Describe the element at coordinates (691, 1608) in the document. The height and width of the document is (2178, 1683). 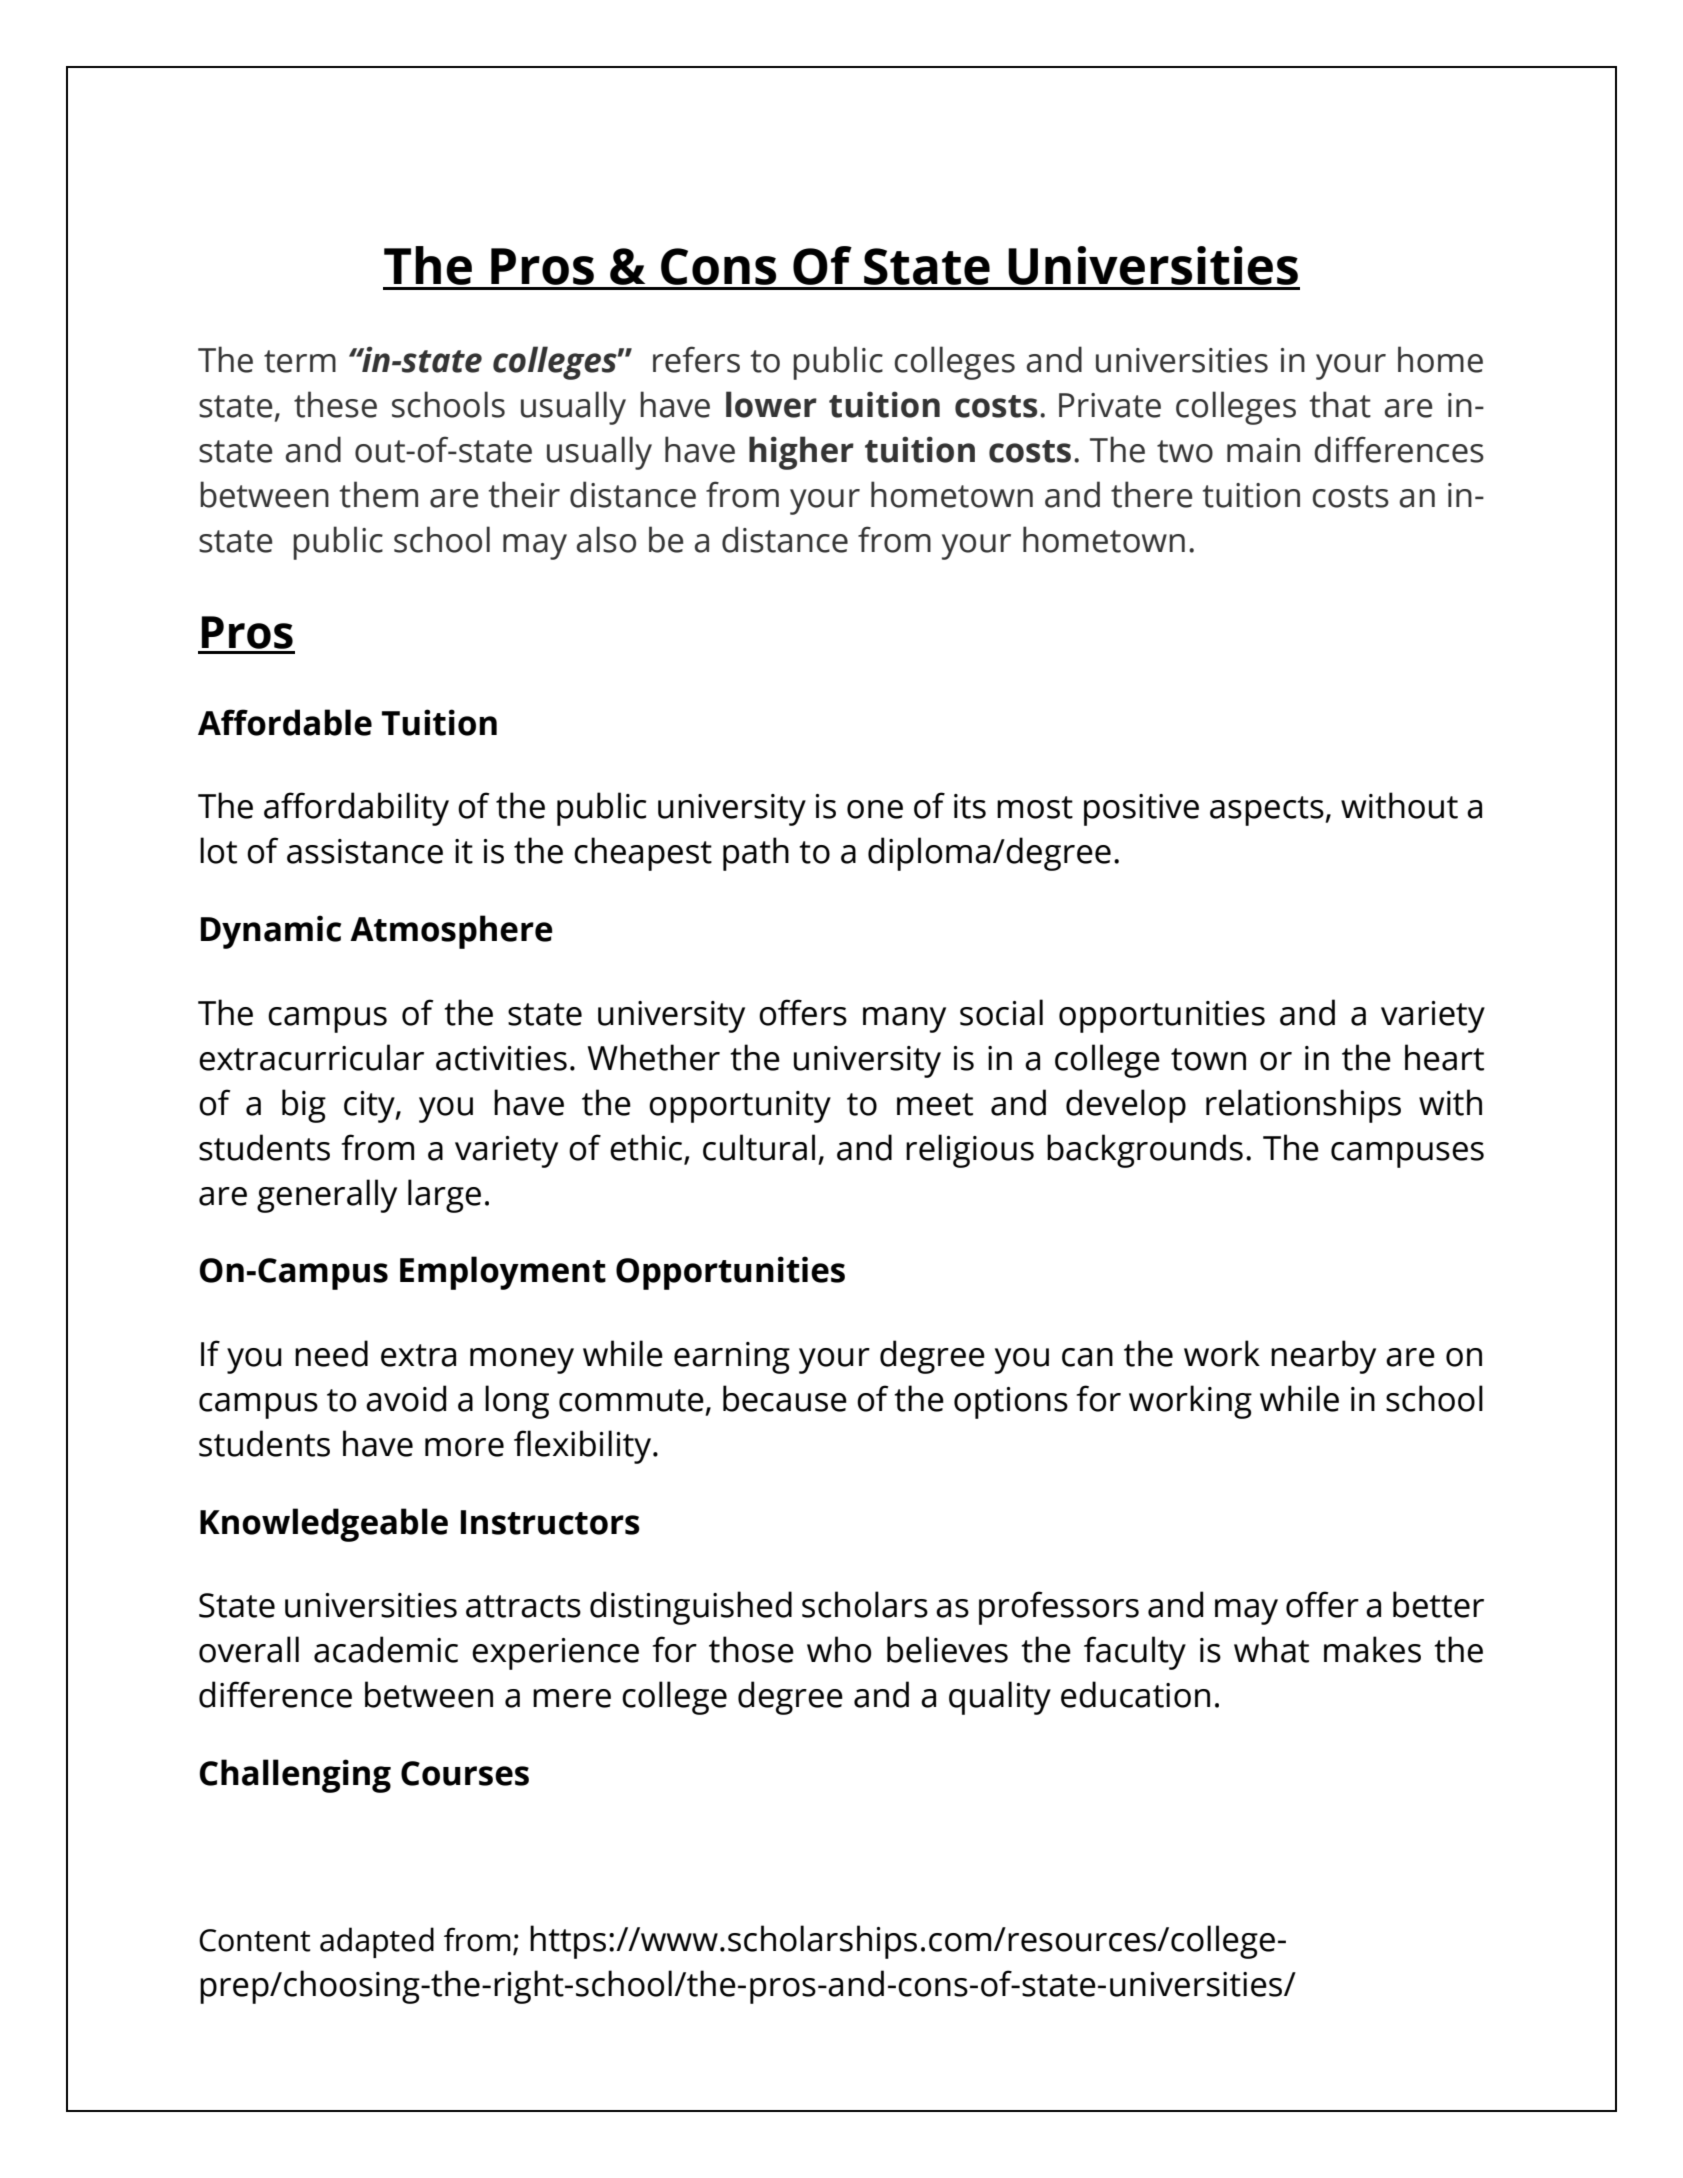
I see `distinguished` at that location.
